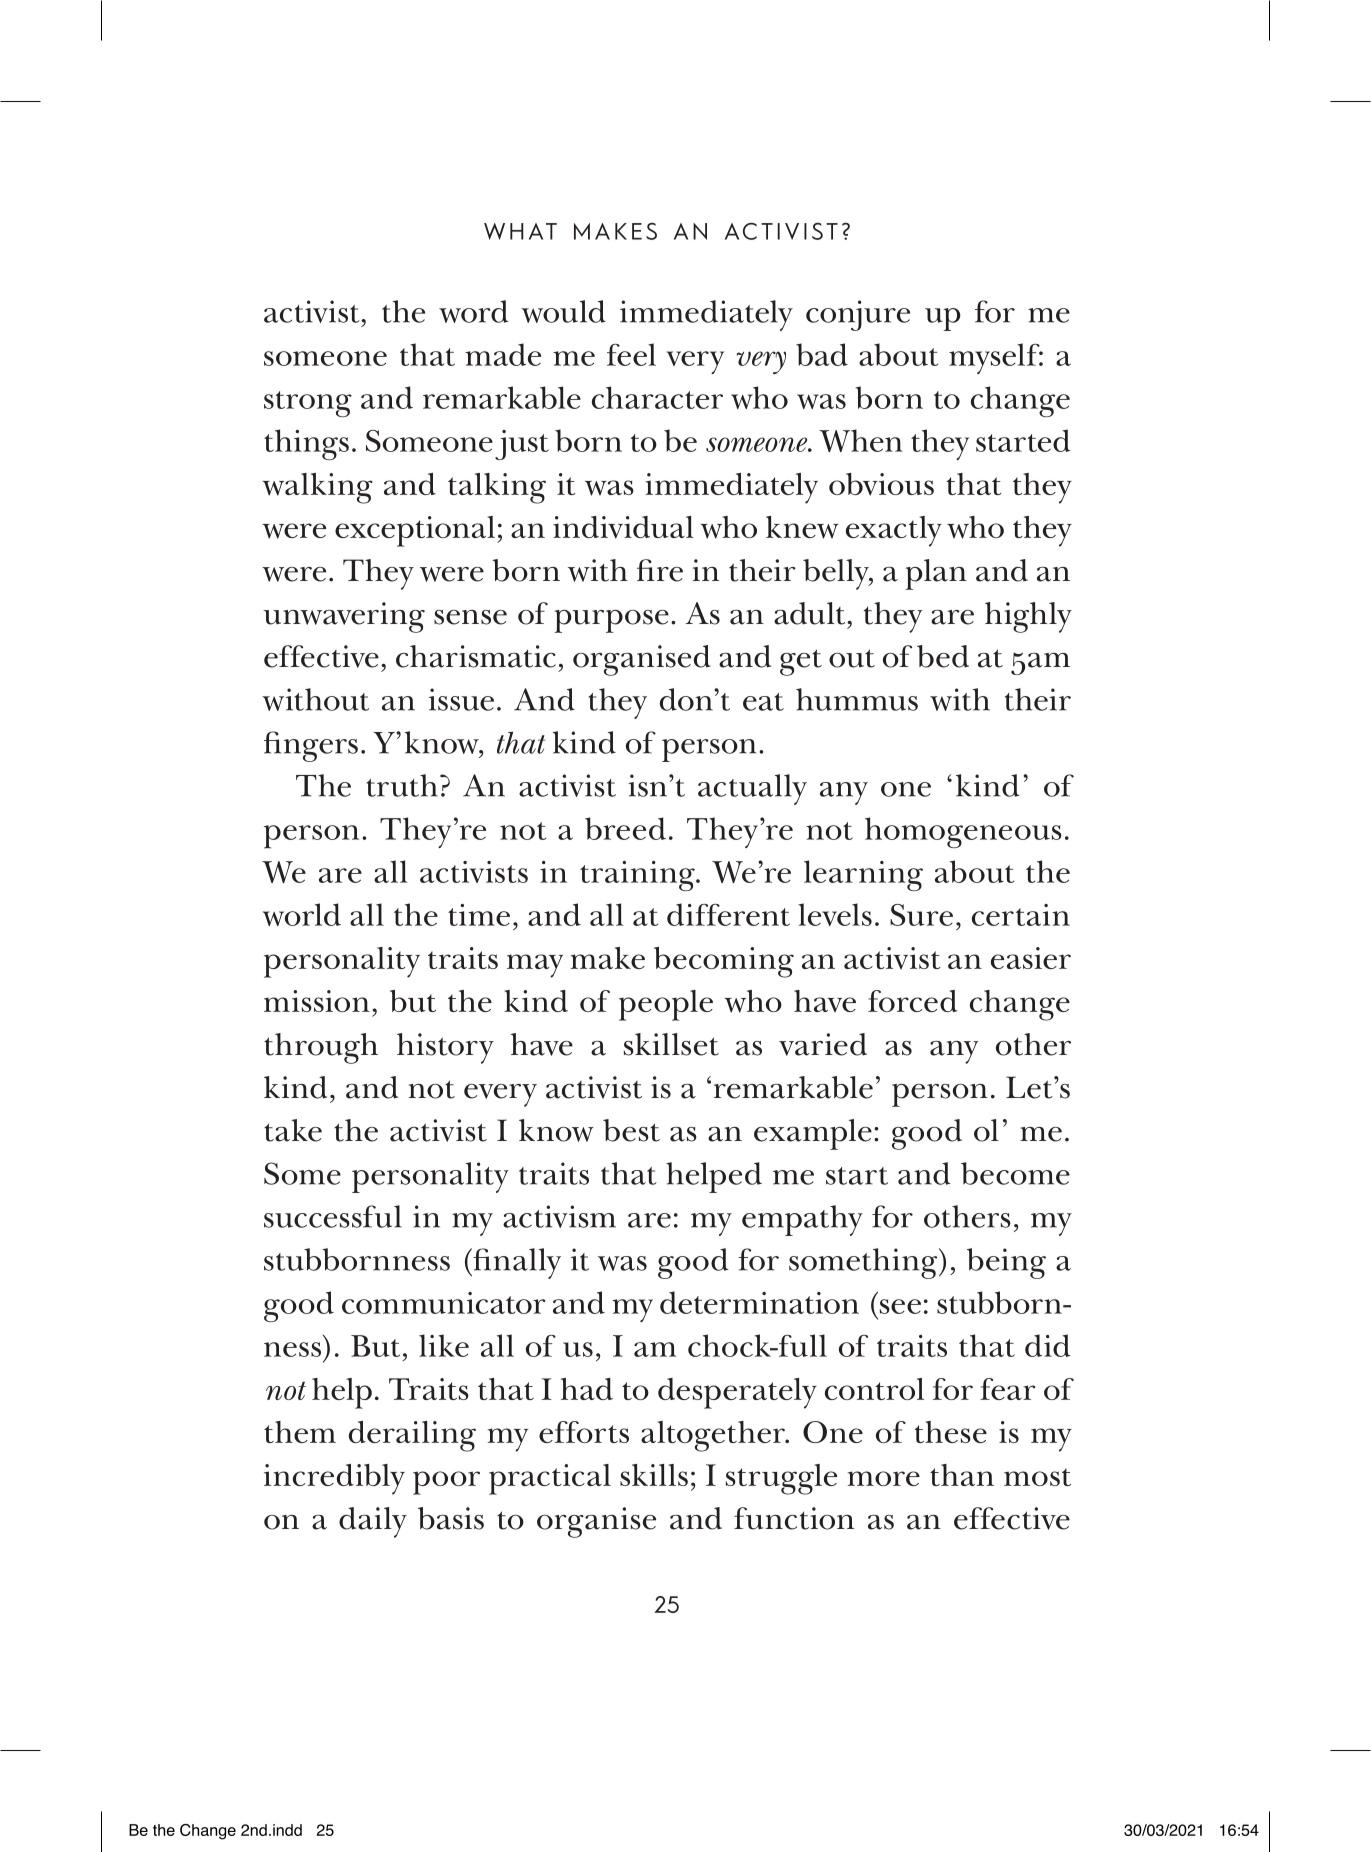  Describe the element at coordinates (714, 1436) in the document. I see `altogether` at that location.
